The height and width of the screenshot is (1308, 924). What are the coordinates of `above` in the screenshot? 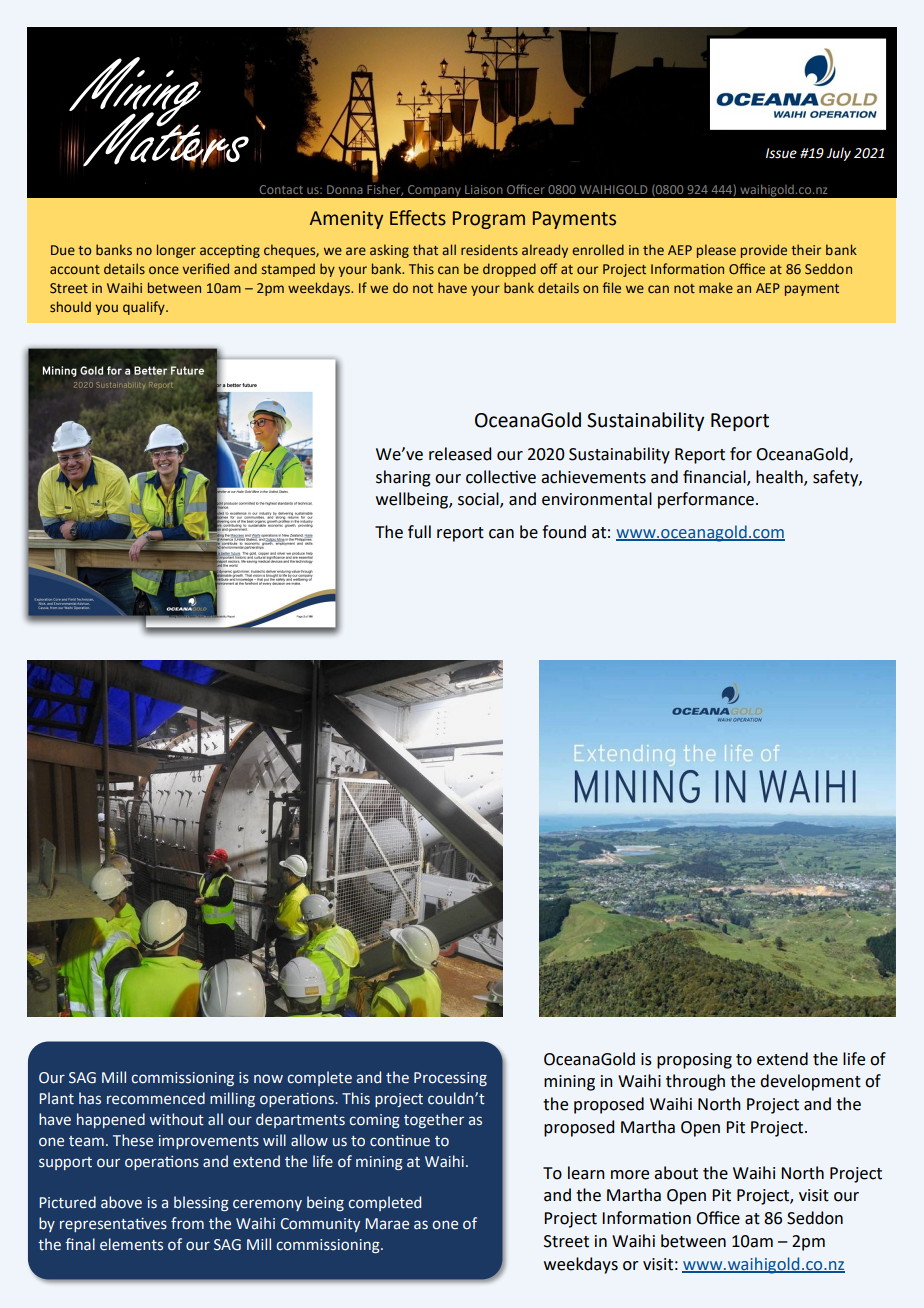 It's located at (121, 1202).
